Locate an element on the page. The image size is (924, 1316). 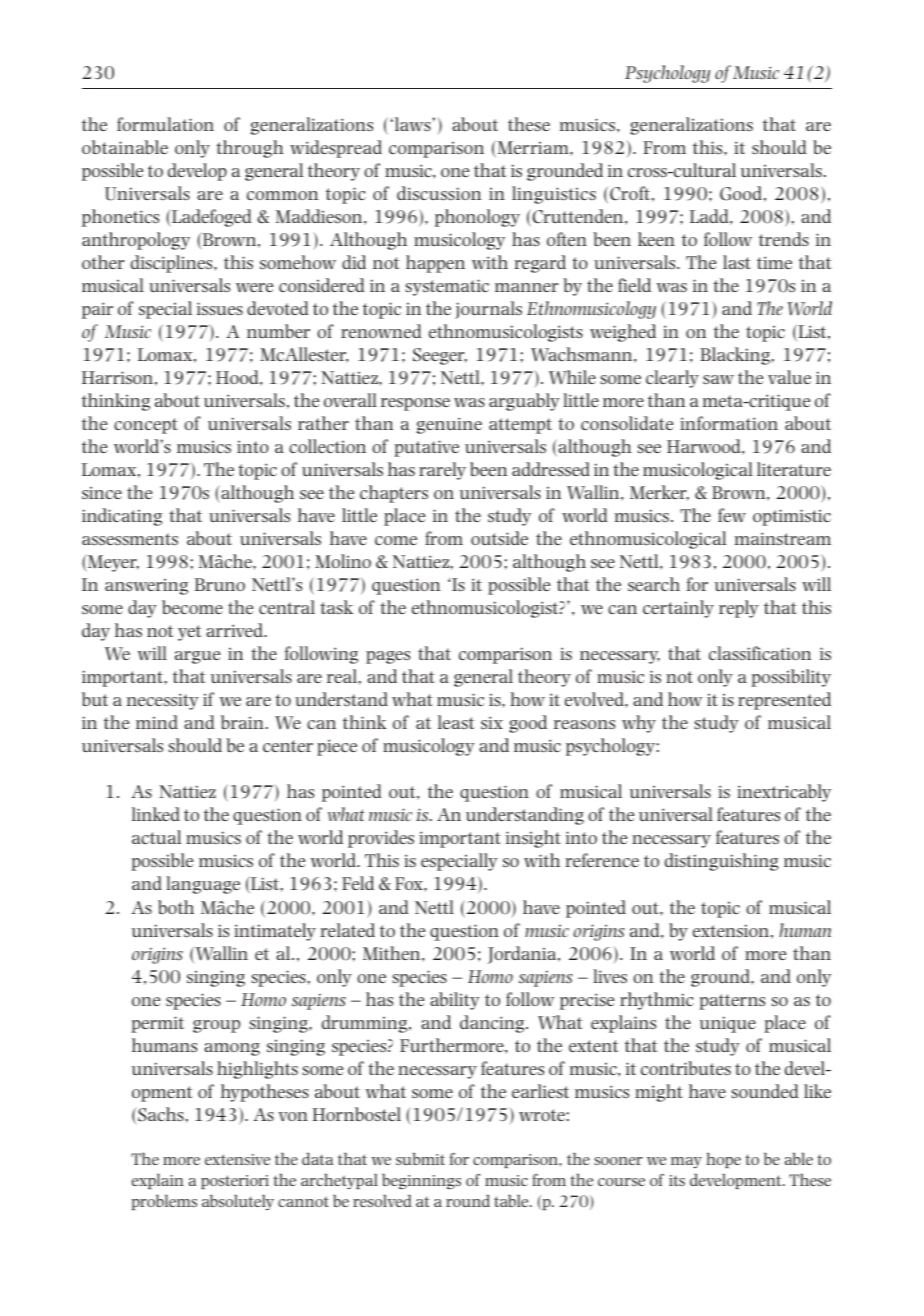
Bruno is located at coordinates (220, 584).
